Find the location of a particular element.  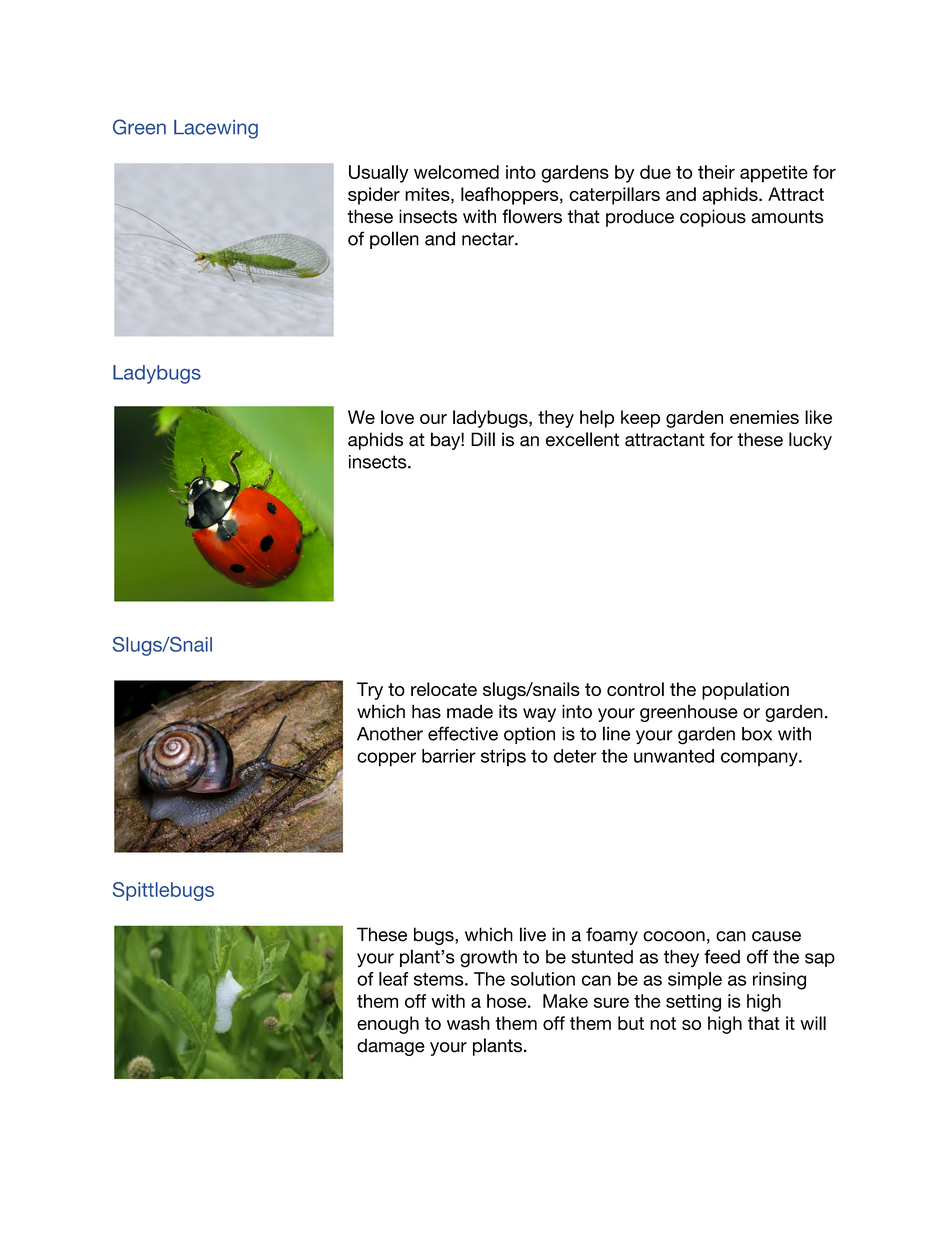

welcomed is located at coordinates (456, 172).
